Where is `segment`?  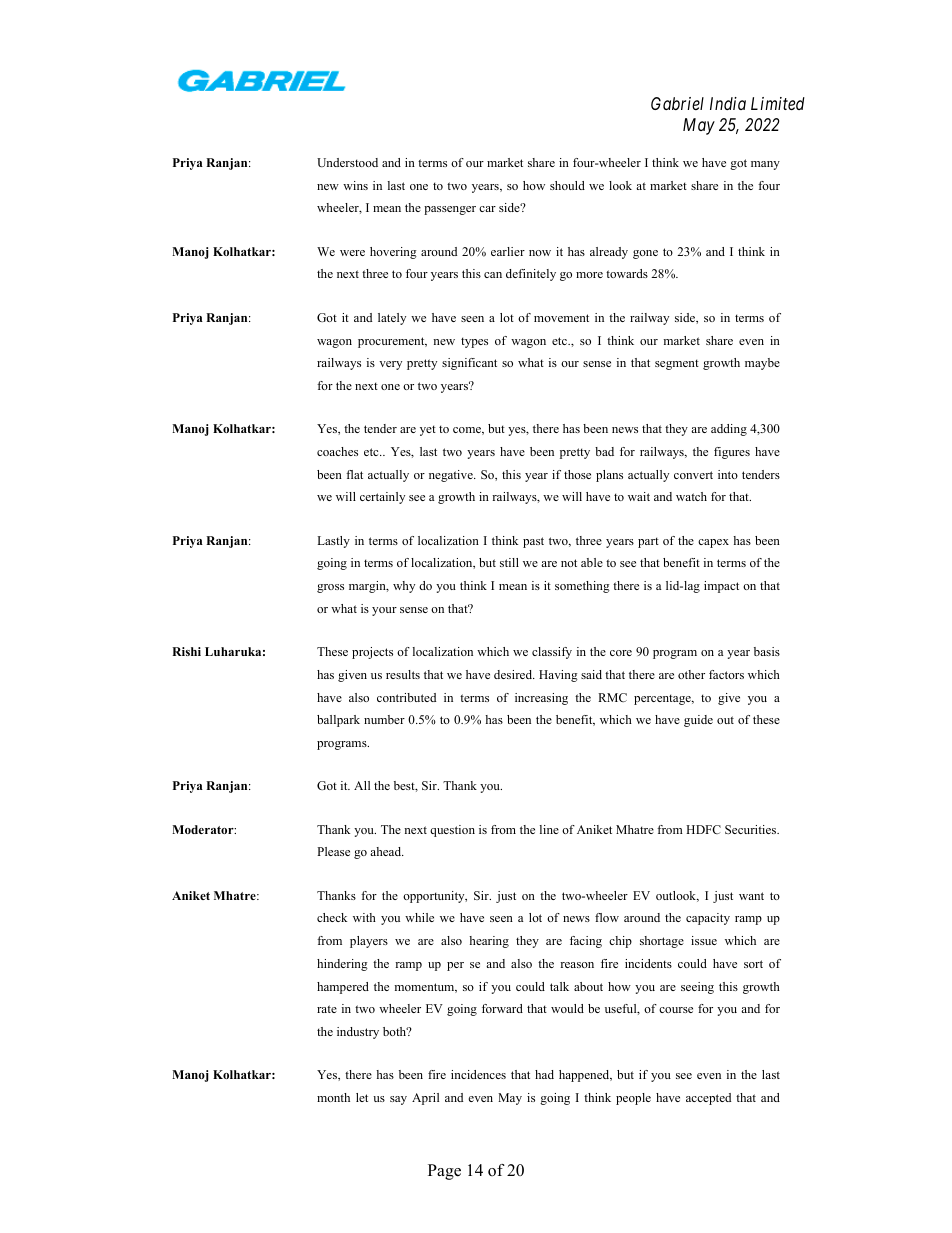
segment is located at coordinates (677, 364).
